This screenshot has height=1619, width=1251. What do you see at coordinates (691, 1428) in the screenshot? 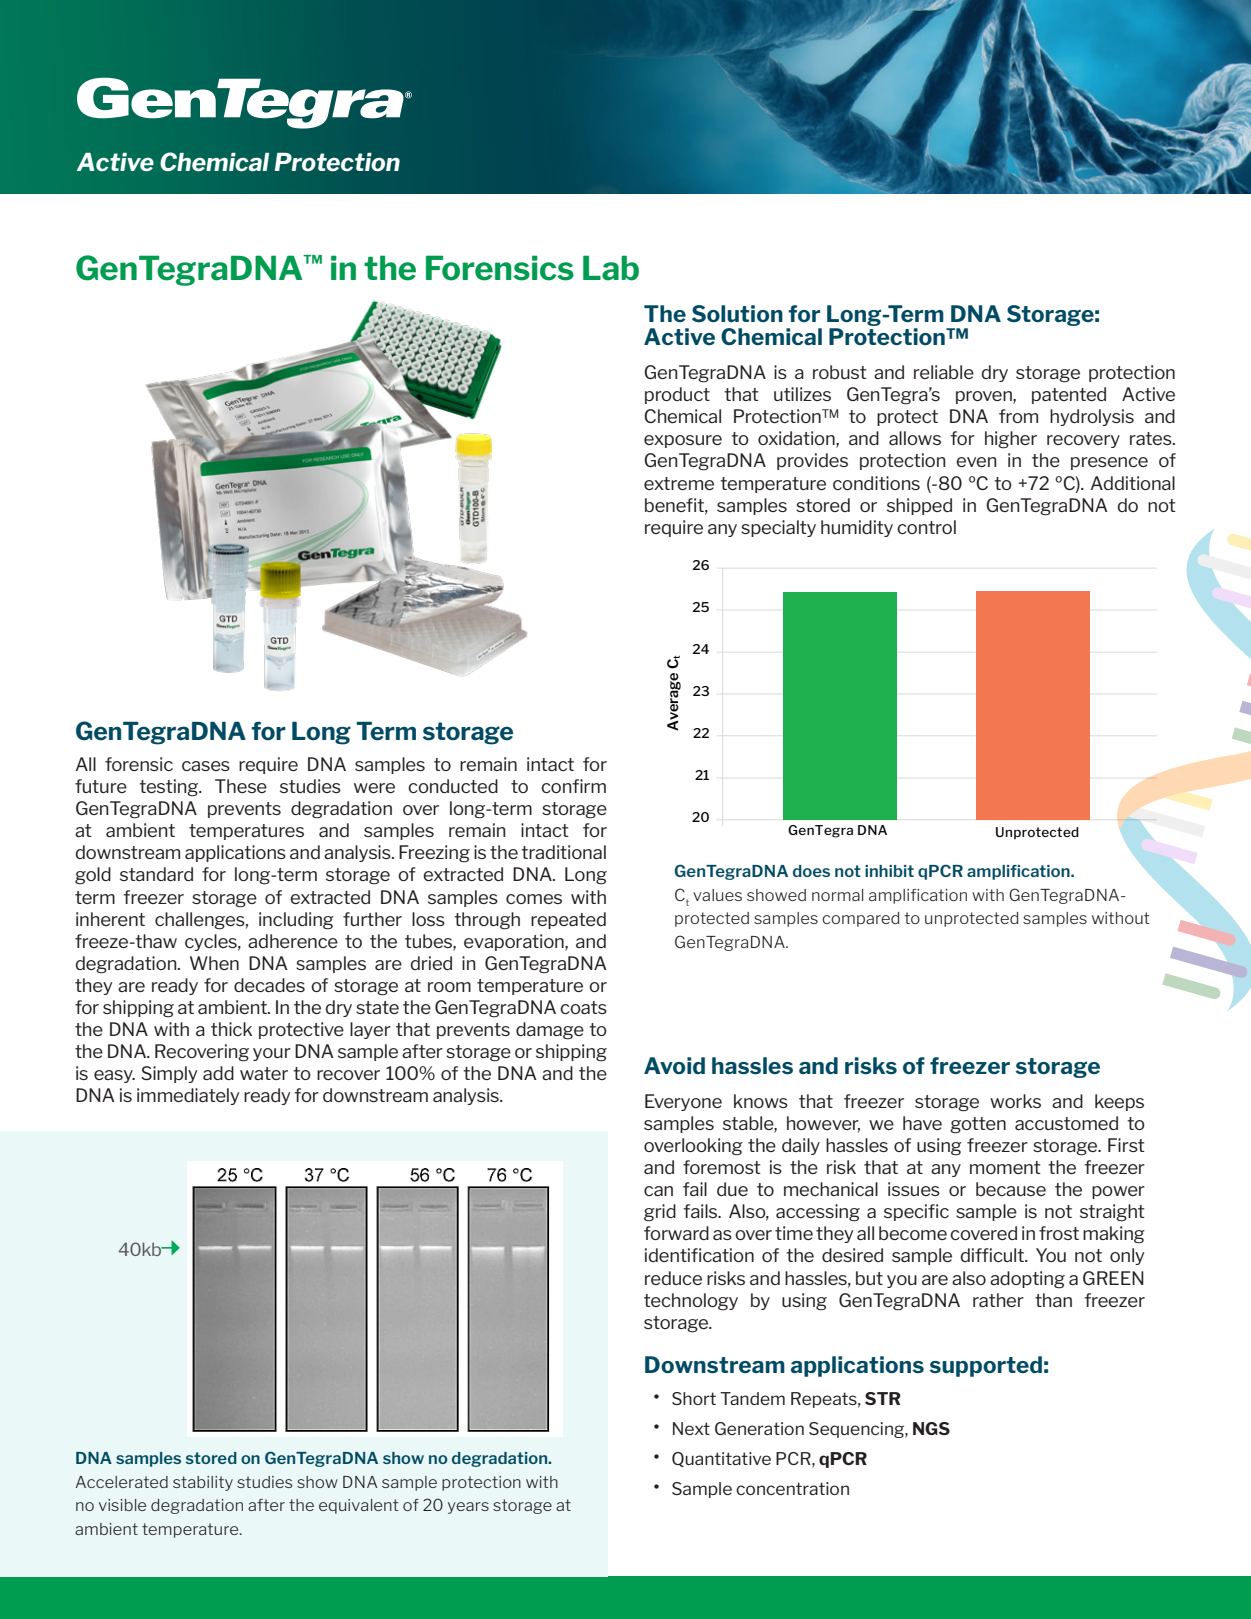
I see `Next` at bounding box center [691, 1428].
